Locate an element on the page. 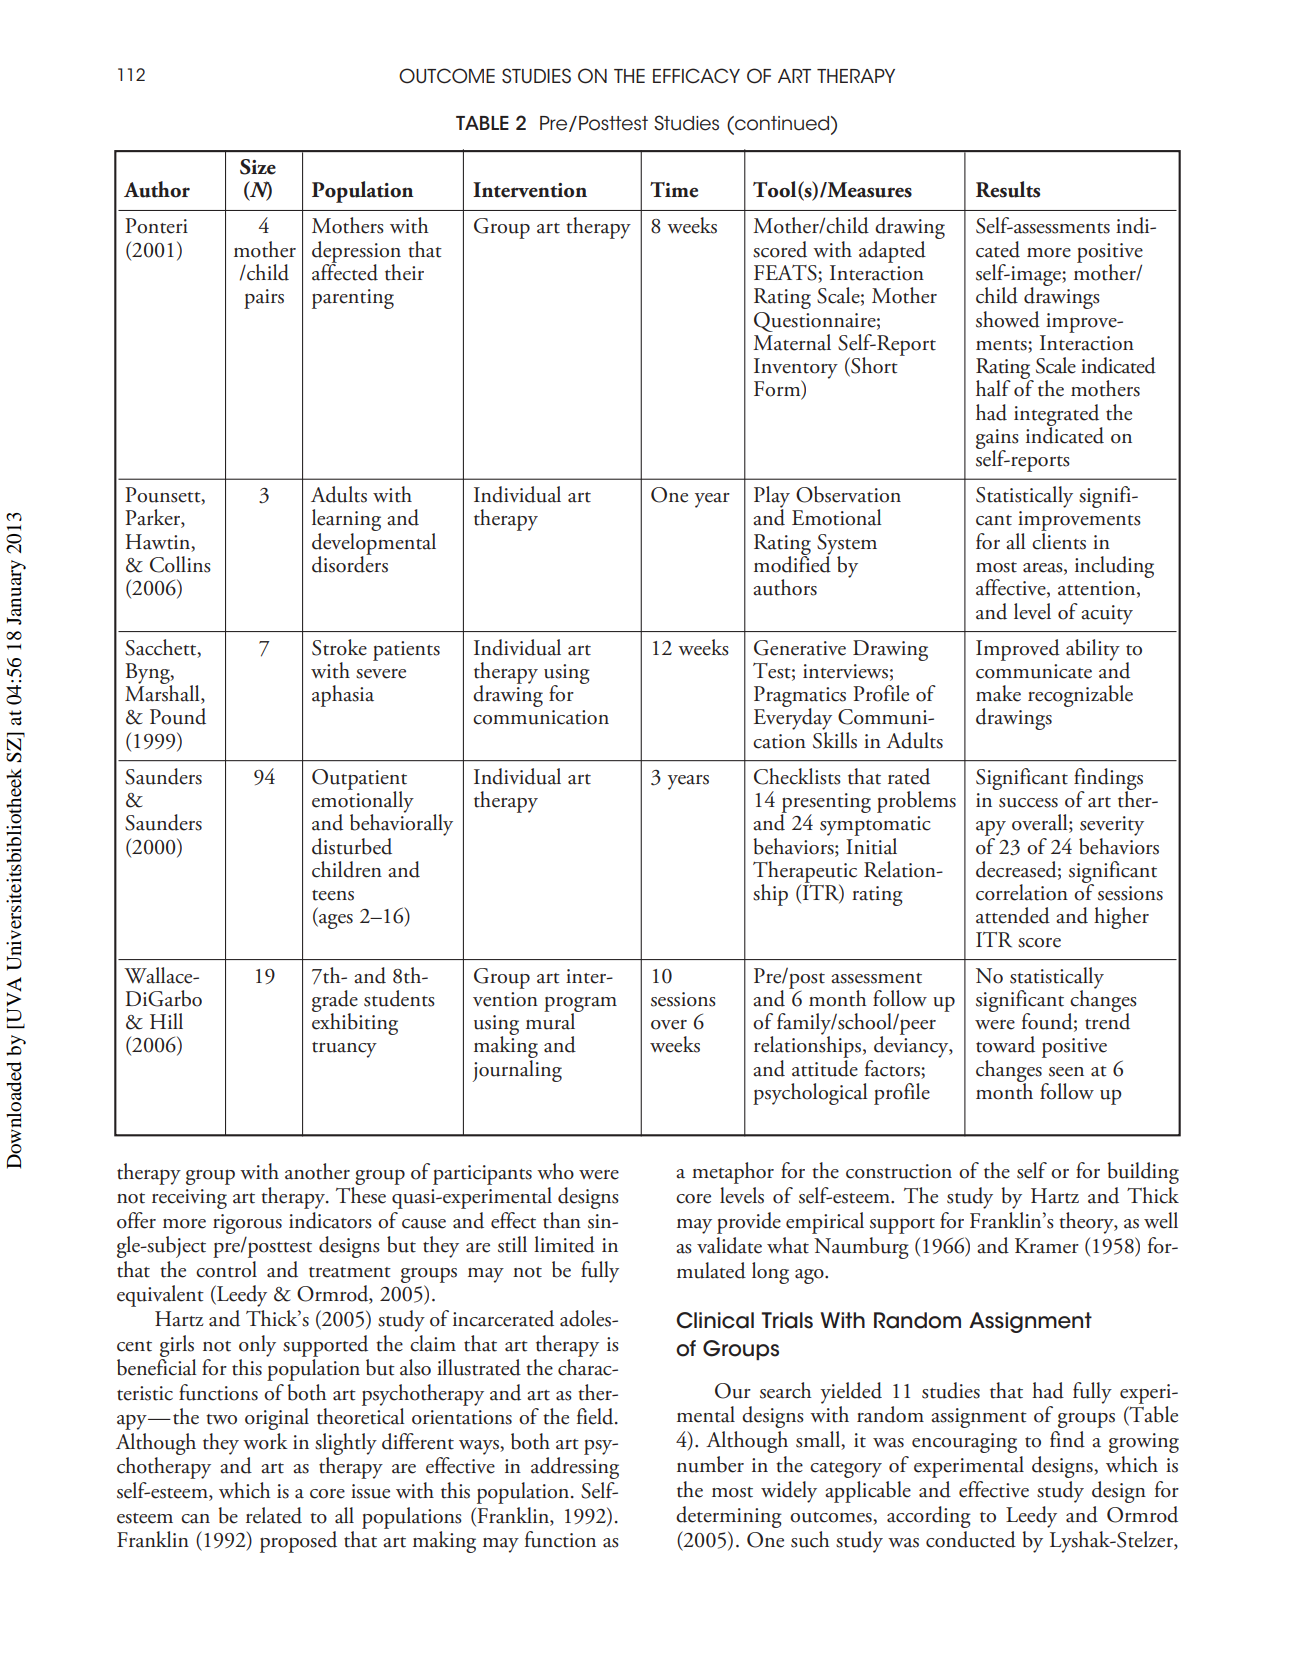 The height and width of the image is (1676, 1295). gains is located at coordinates (997, 440).
